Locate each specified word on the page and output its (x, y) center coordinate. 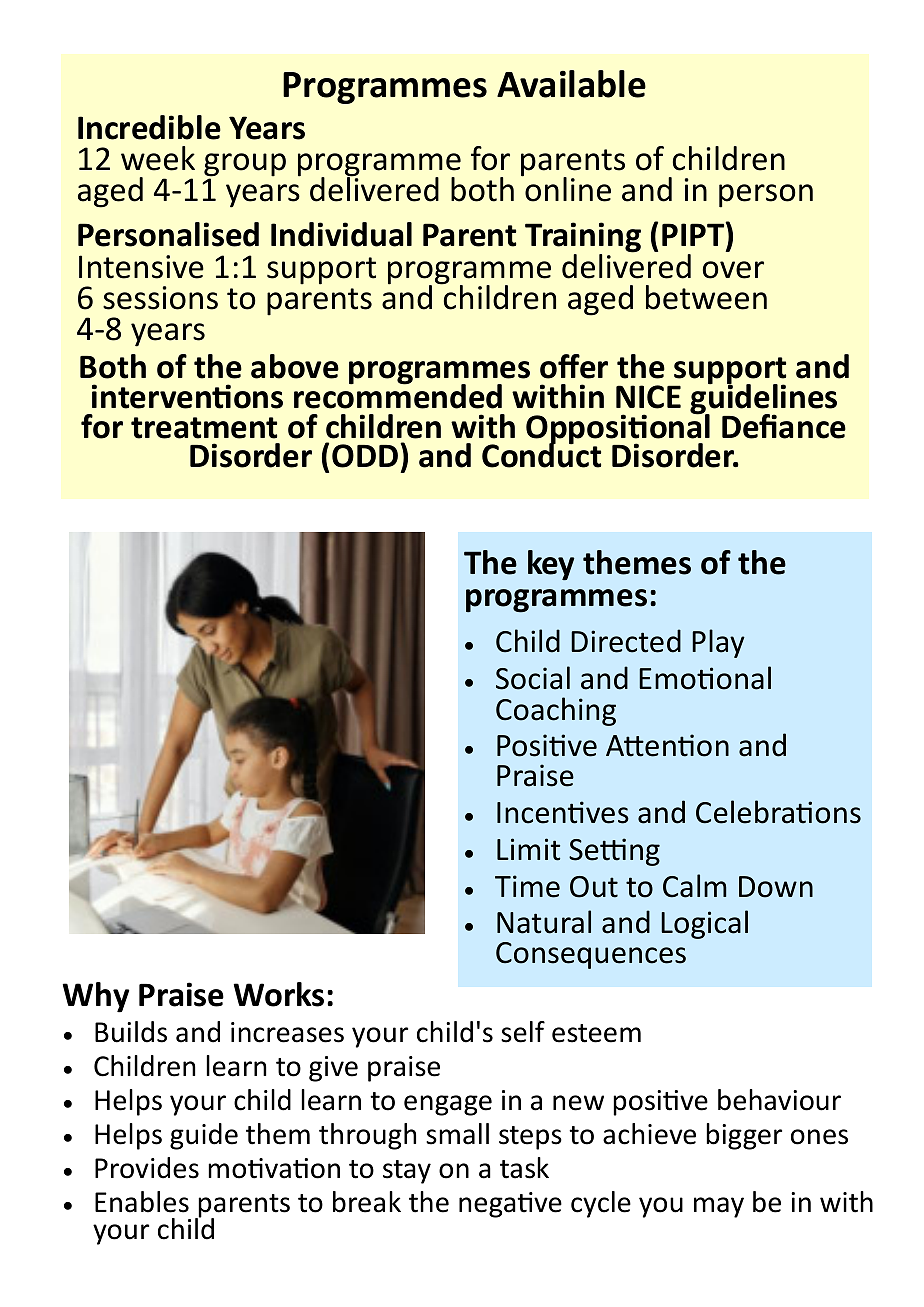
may (719, 1207)
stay (407, 1172)
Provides (147, 1168)
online (567, 188)
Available (571, 84)
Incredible (149, 127)
